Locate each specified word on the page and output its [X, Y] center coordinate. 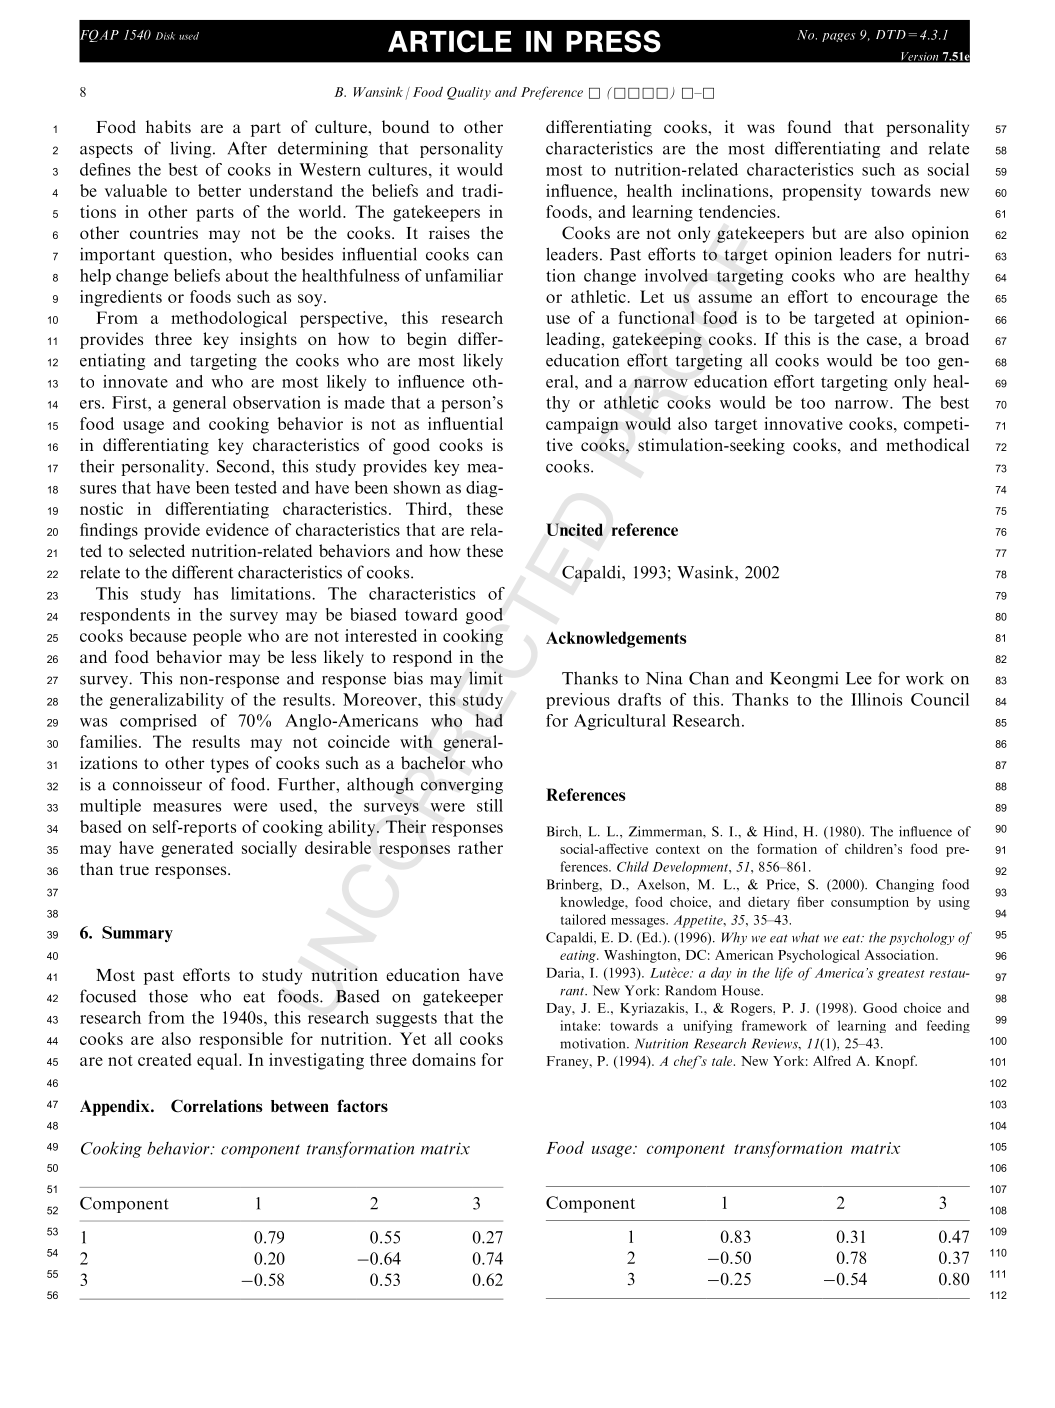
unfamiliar [464, 275]
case [883, 340]
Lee [859, 678]
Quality [469, 93]
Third [428, 508]
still [490, 805]
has [206, 593]
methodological [229, 319]
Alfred [832, 1060]
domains [444, 1059]
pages [838, 37]
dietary [769, 903]
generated [197, 849]
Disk [165, 36]
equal [218, 1061]
